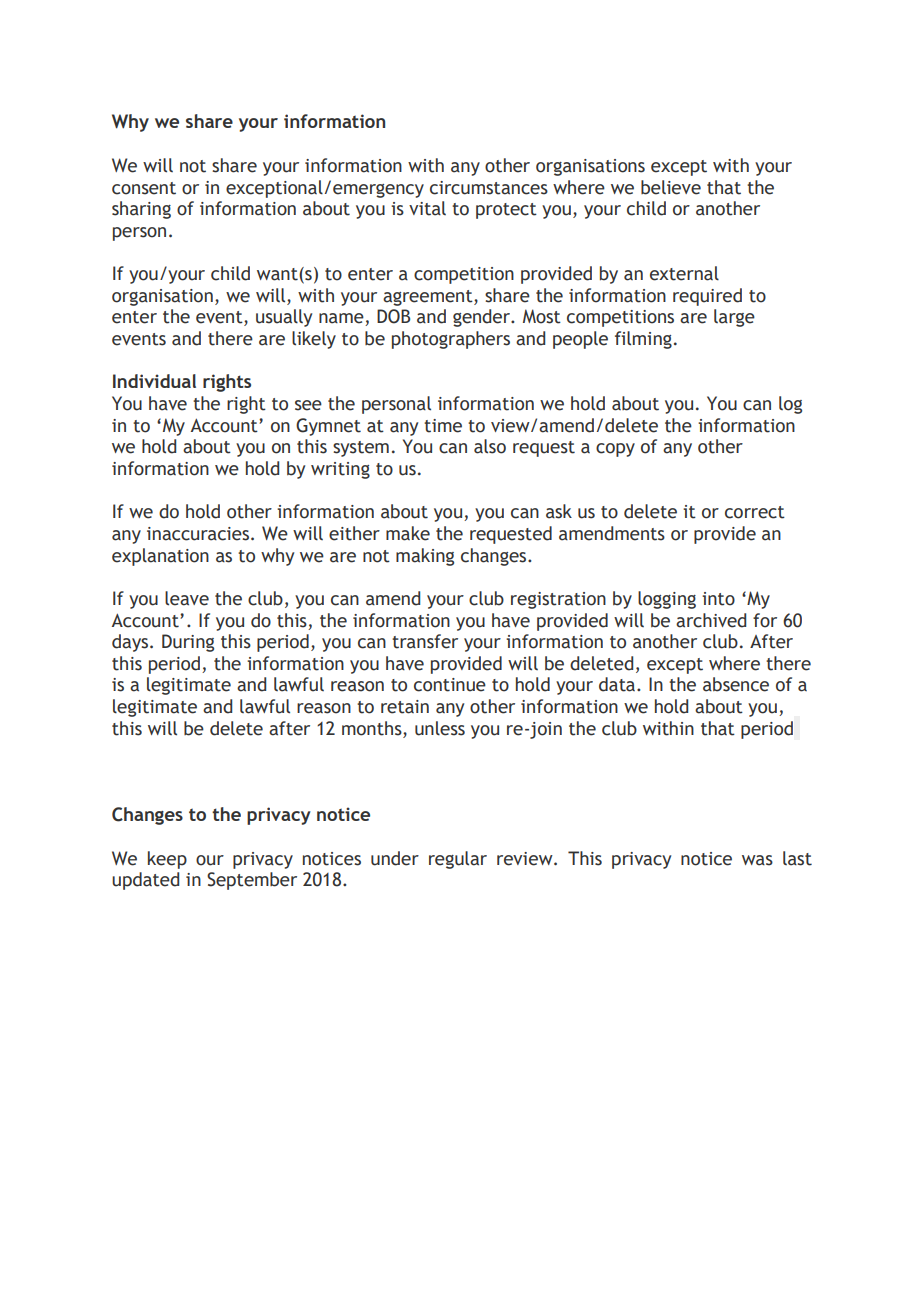 The image size is (924, 1308). I want to click on vital, so click(427, 208).
